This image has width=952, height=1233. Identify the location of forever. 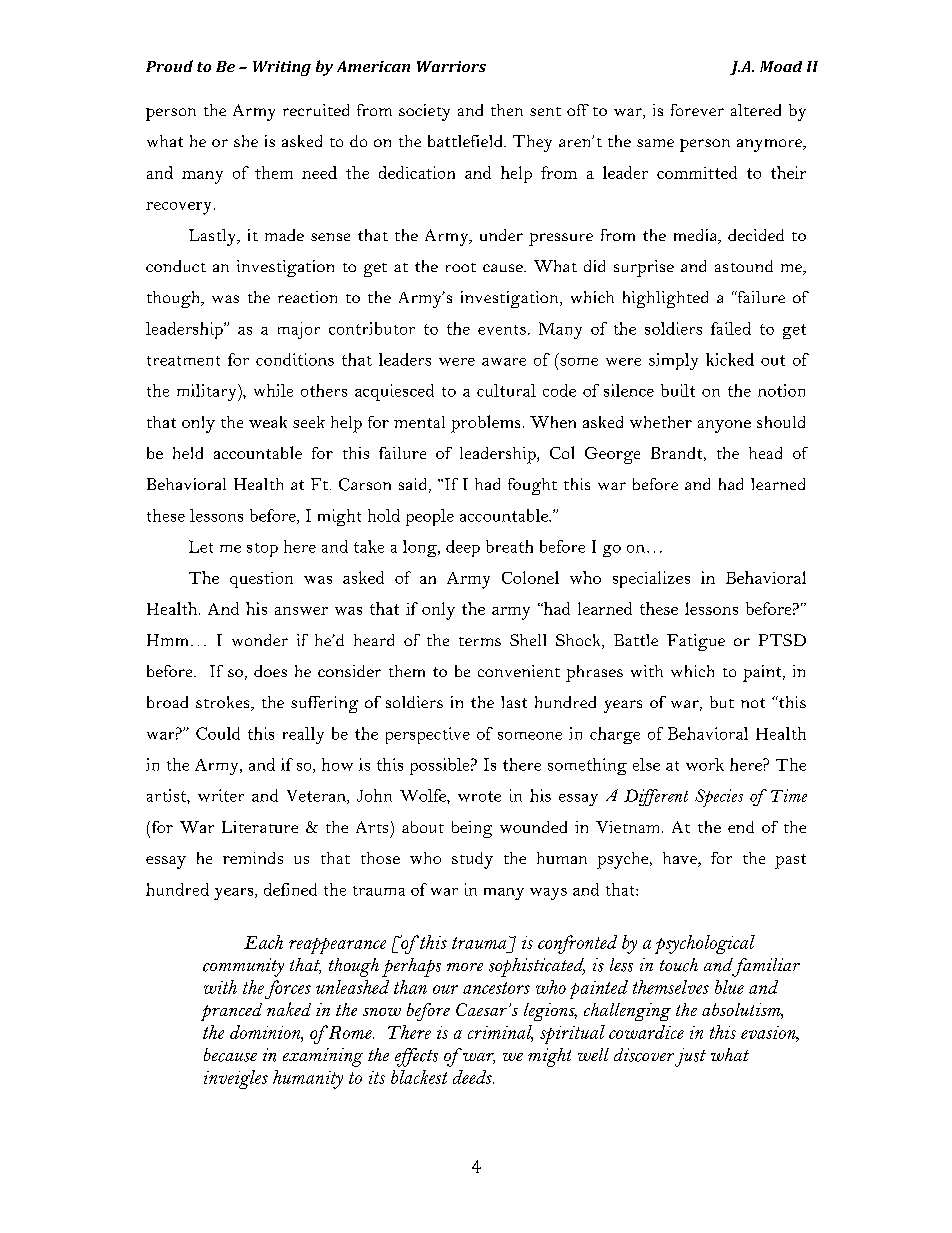
(697, 110).
